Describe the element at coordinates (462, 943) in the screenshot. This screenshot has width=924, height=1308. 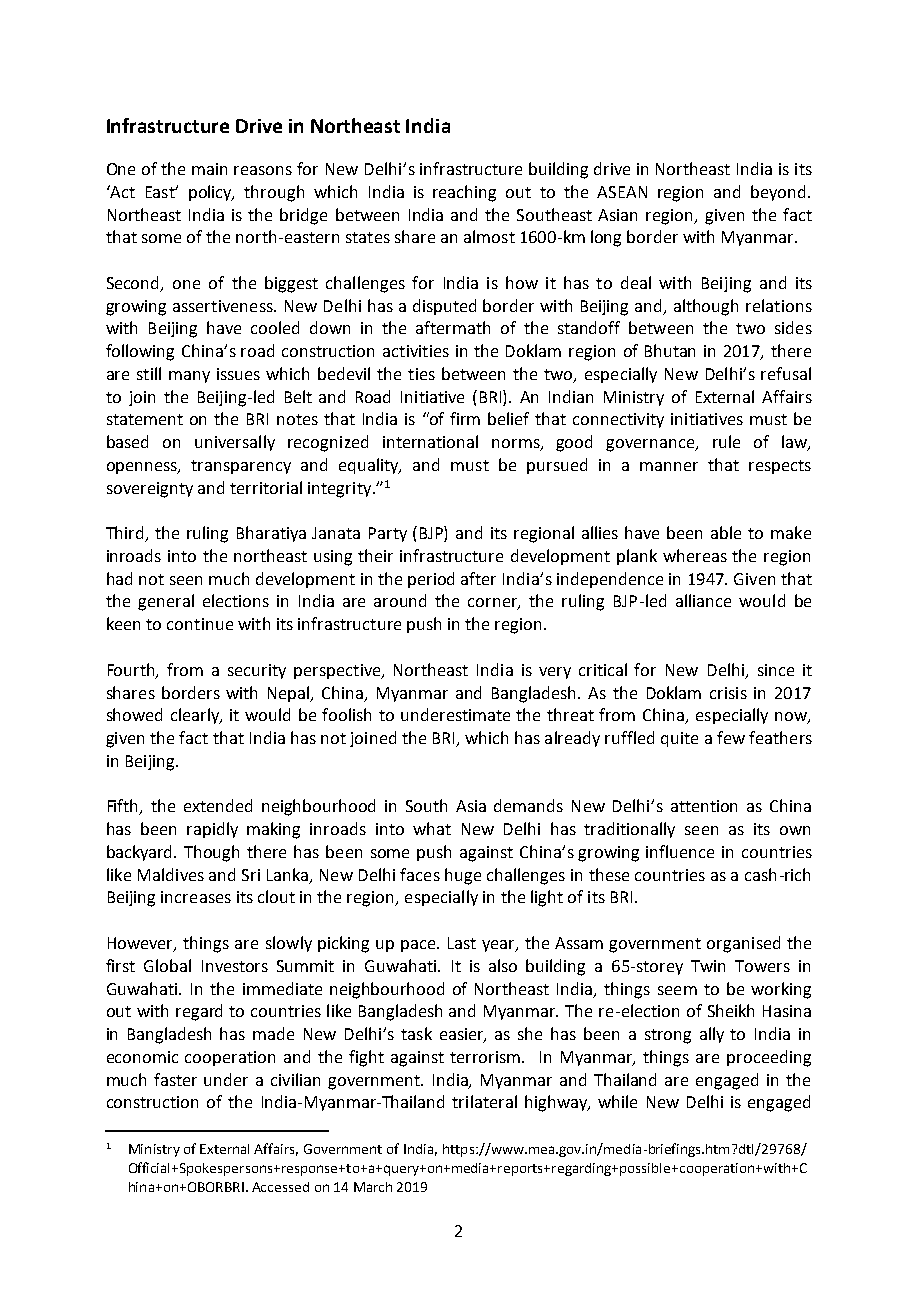
I see `Last` at that location.
